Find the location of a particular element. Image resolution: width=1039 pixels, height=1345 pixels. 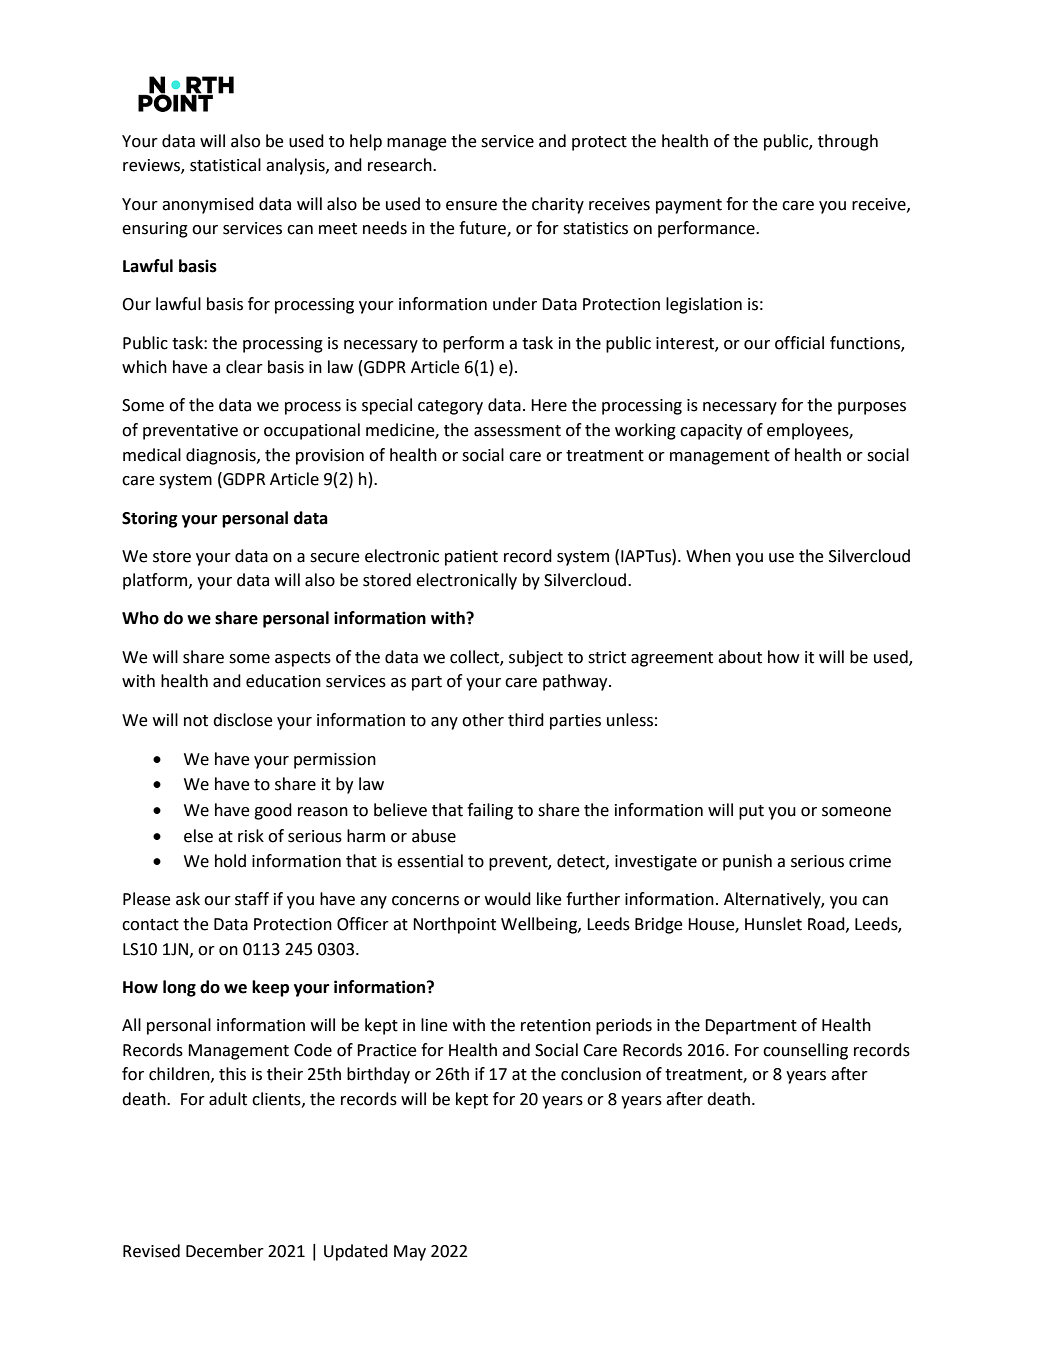

statistical is located at coordinates (225, 165).
